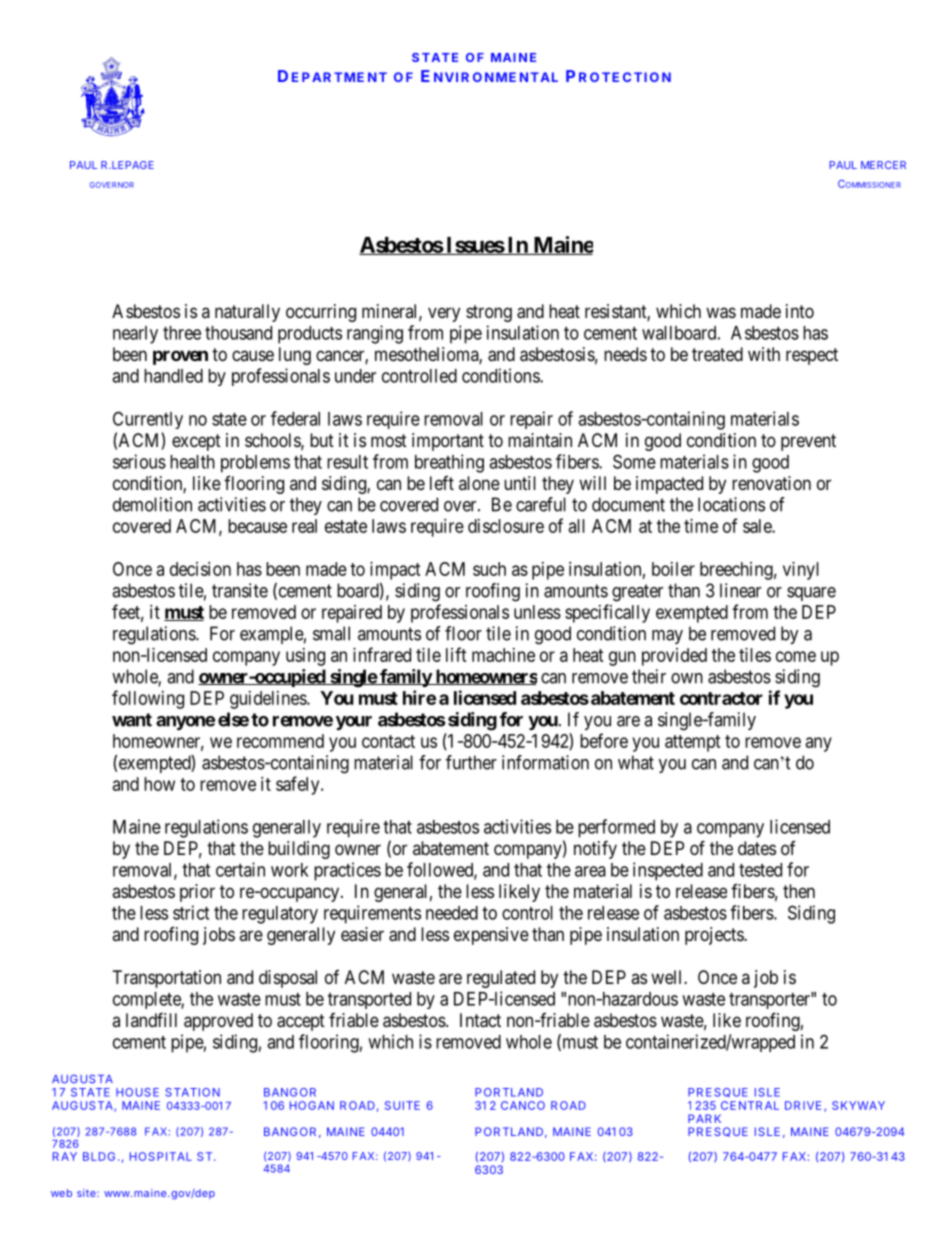 The height and width of the image is (1233, 952). What do you see at coordinates (489, 313) in the image?
I see `strong` at bounding box center [489, 313].
